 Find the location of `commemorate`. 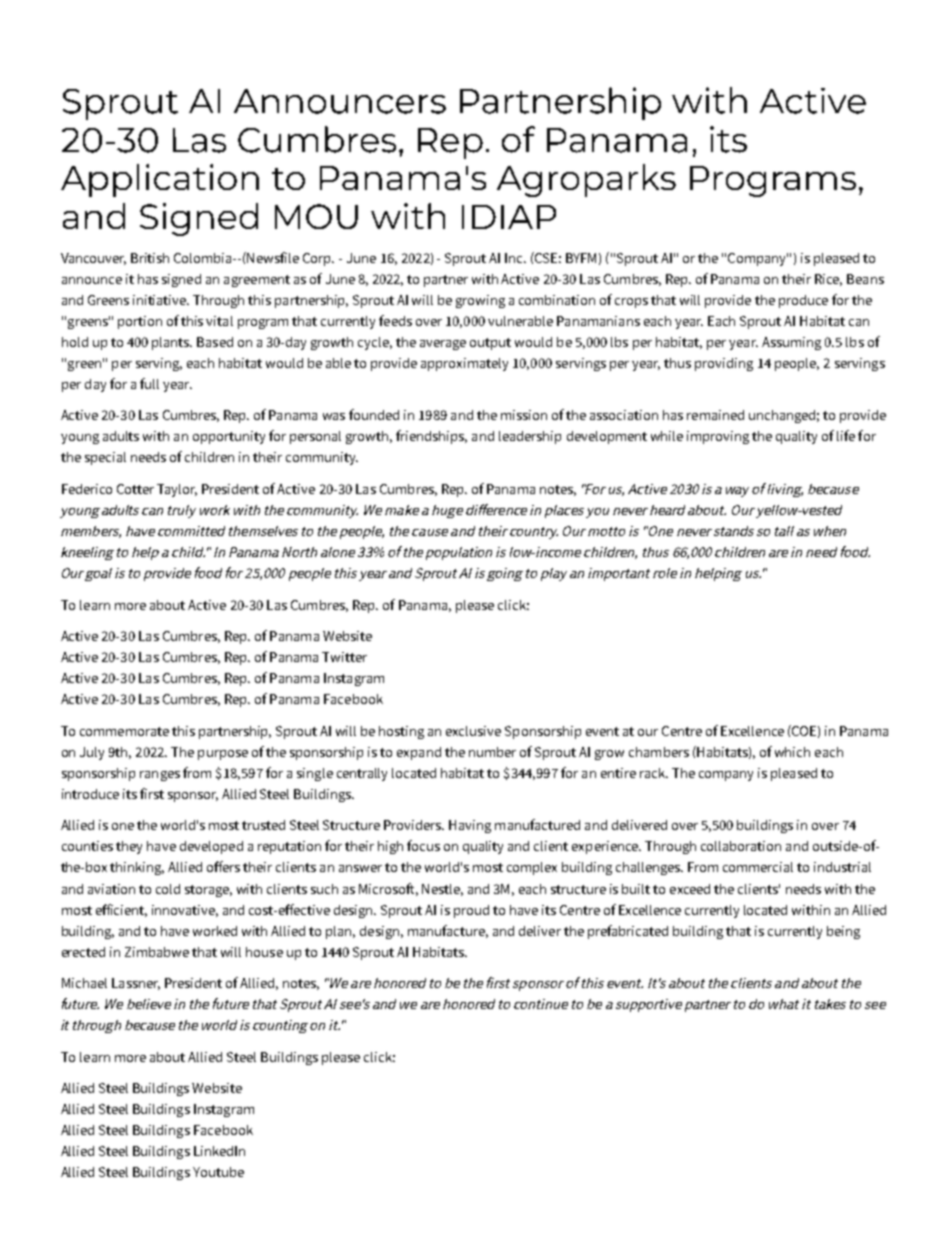

commemorate is located at coordinates (124, 731).
